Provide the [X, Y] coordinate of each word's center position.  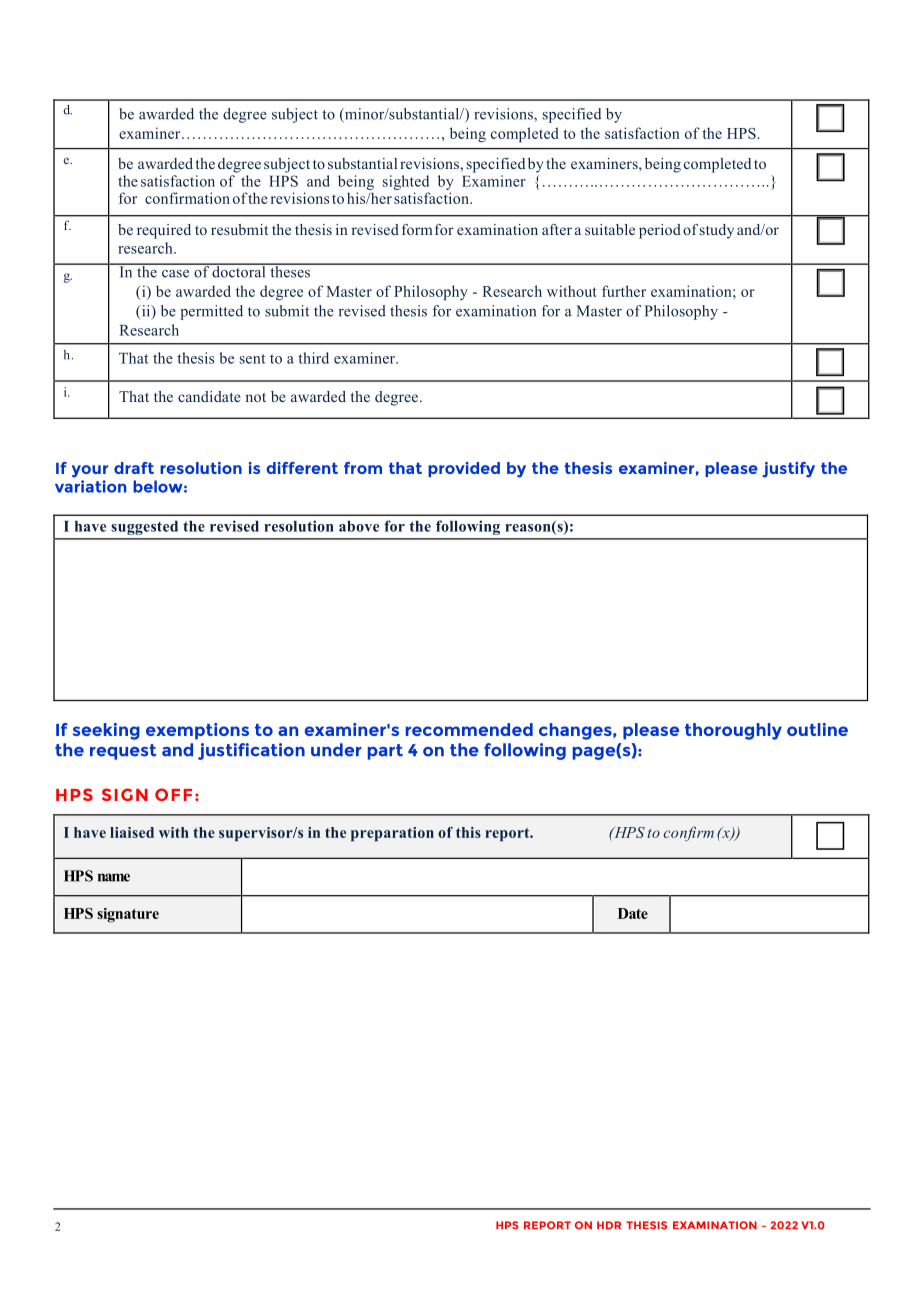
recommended [469, 729]
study [717, 231]
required [164, 231]
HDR [609, 1225]
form [417, 229]
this [468, 832]
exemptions [197, 731]
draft [134, 468]
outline [817, 729]
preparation [392, 834]
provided [464, 469]
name [114, 877]
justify [788, 470]
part [385, 752]
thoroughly [733, 731]
